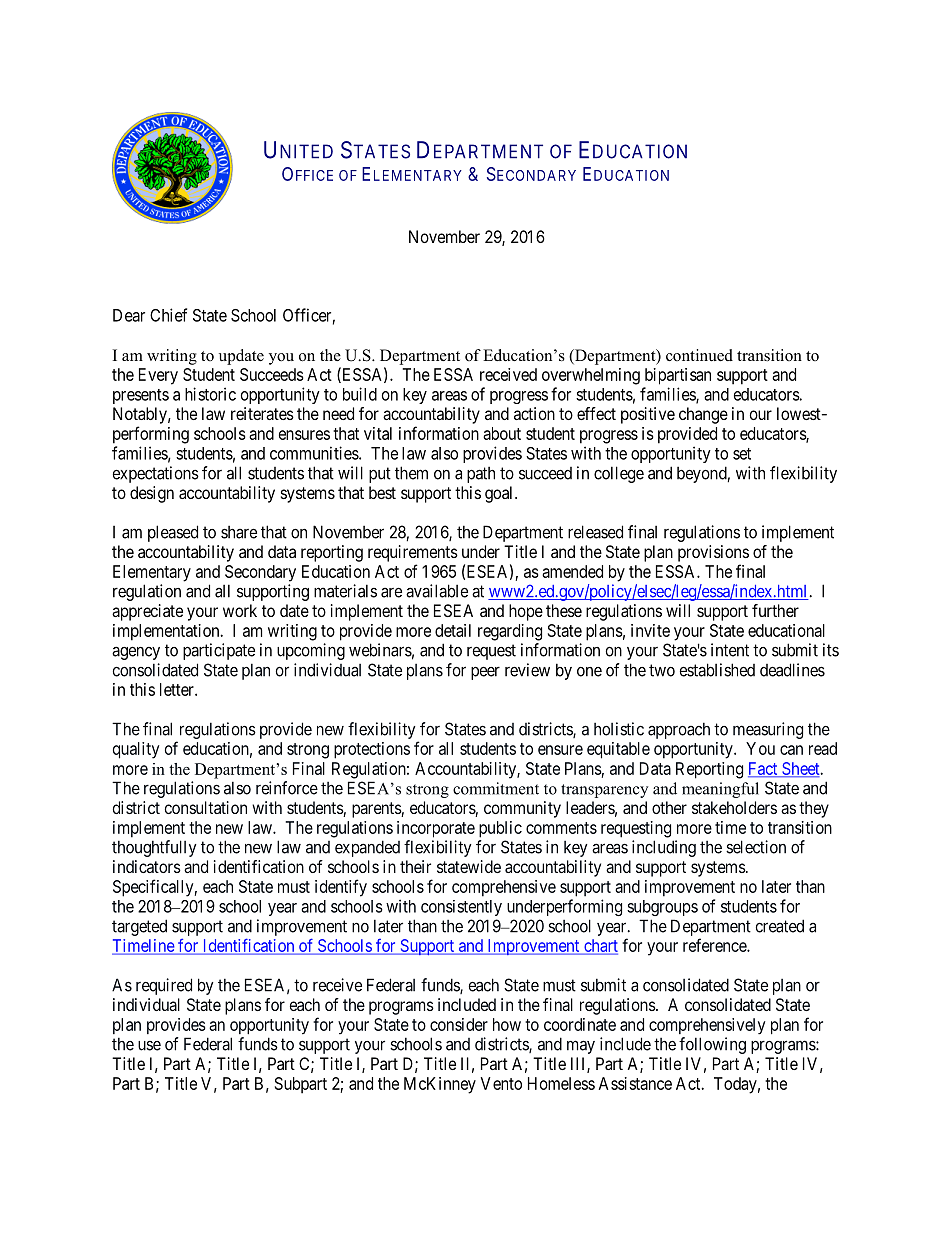 The height and width of the screenshot is (1233, 952). Describe the element at coordinates (699, 355) in the screenshot. I see `continued` at that location.
